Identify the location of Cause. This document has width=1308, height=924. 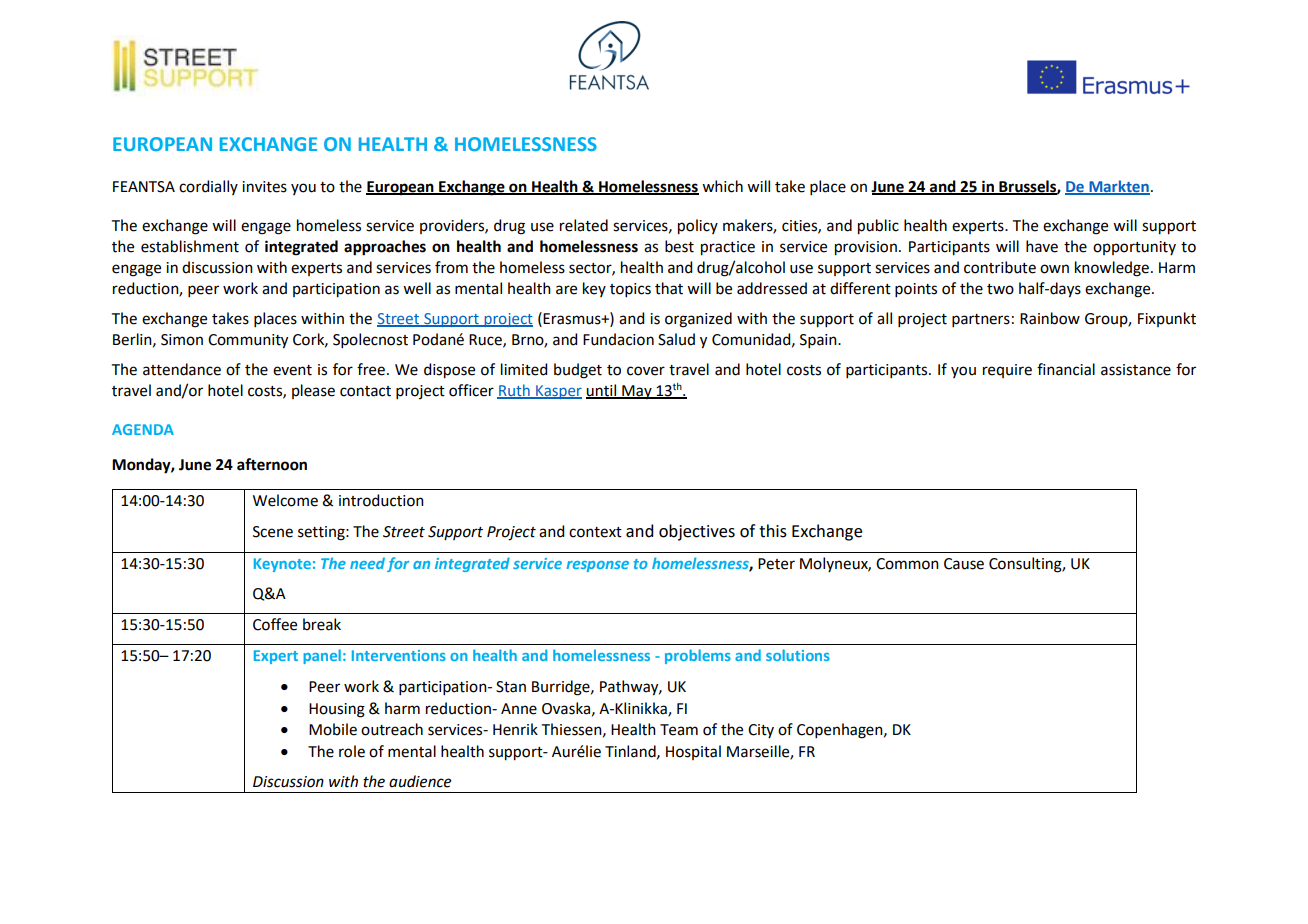
(964, 564).
